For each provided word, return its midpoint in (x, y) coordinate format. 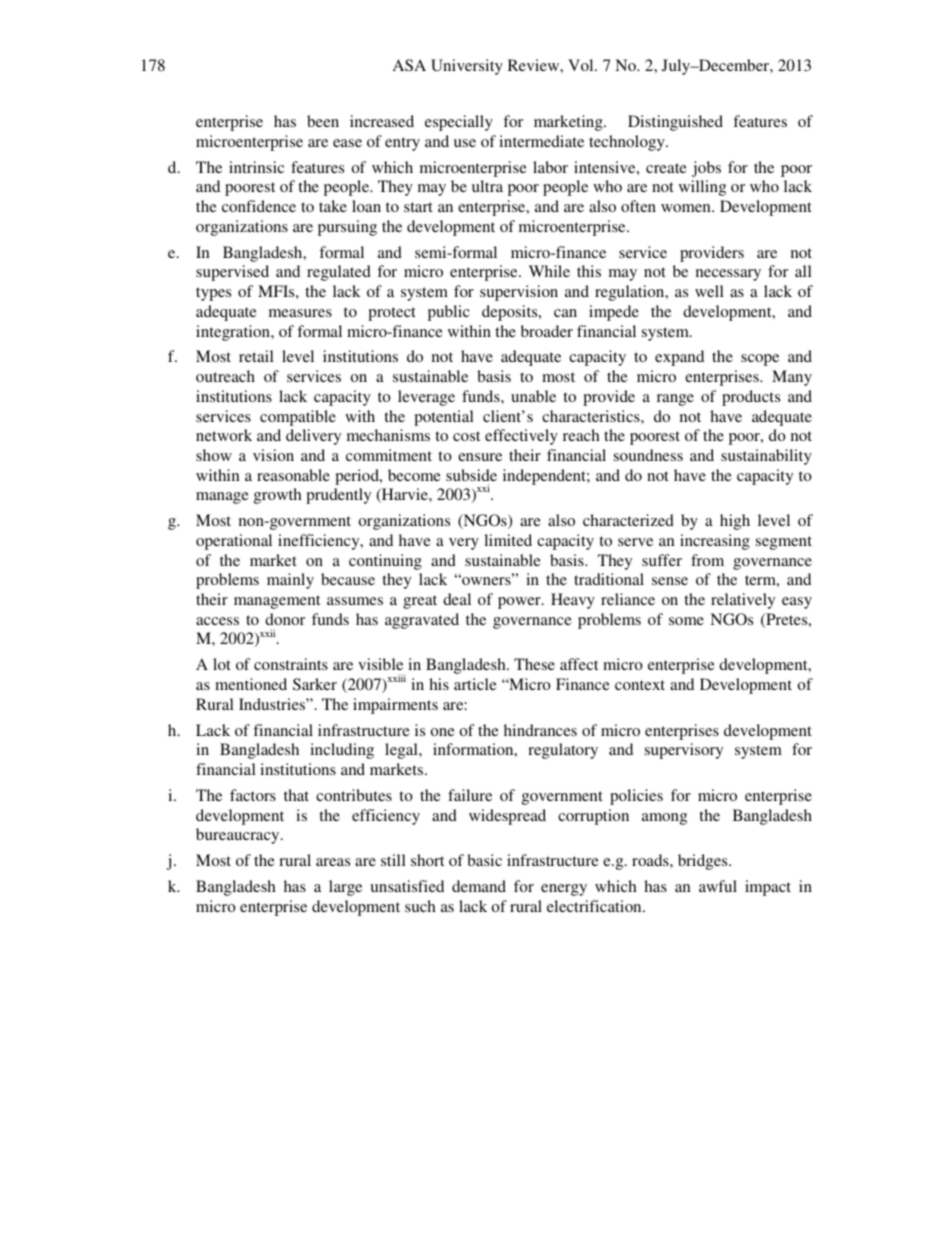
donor (285, 619)
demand (479, 886)
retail (256, 356)
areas (333, 862)
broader (547, 331)
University (467, 67)
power (520, 603)
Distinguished (675, 123)
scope (760, 360)
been (323, 121)
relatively (743, 601)
